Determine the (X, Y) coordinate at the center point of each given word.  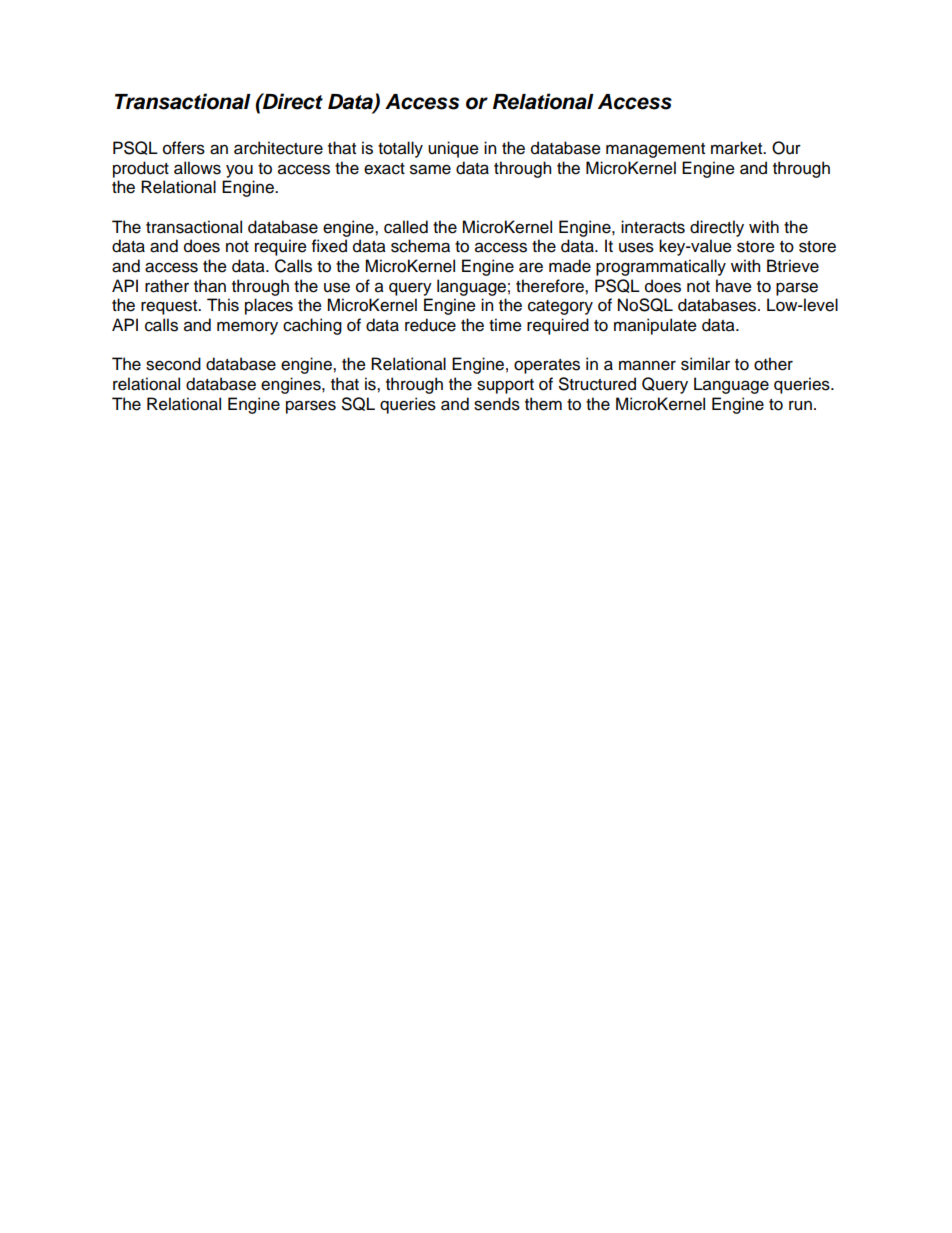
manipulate (655, 326)
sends (497, 404)
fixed (329, 246)
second (173, 364)
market (738, 148)
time (505, 325)
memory (247, 328)
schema (420, 246)
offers (184, 148)
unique (453, 149)
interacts (653, 227)
